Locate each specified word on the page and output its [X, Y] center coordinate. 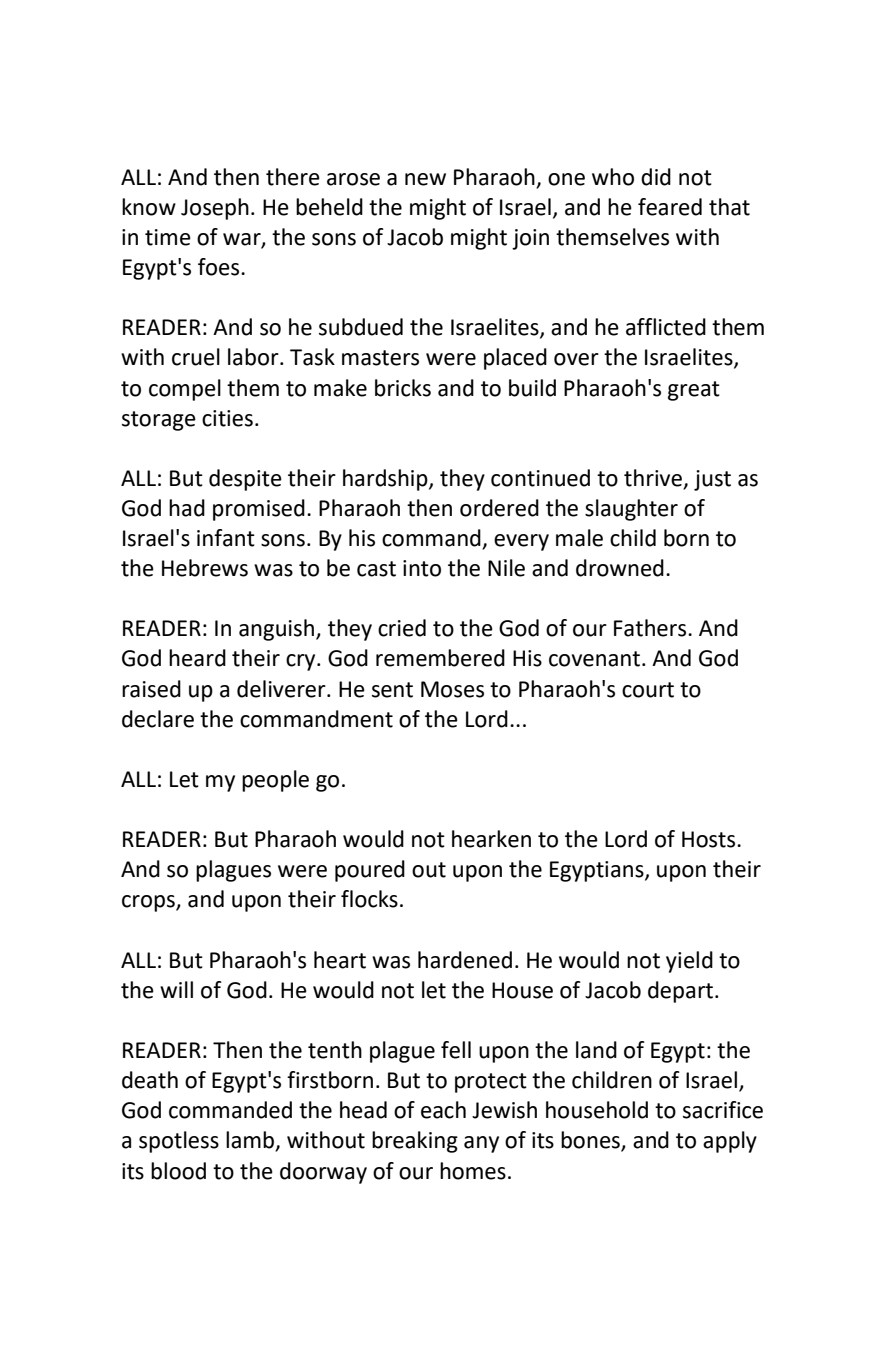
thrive [654, 479]
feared [670, 207]
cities [227, 418]
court [648, 690]
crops [149, 903]
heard [197, 658]
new [425, 179]
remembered [440, 658]
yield [689, 962]
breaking [415, 1142]
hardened [465, 960]
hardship [386, 480]
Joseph [215, 209]
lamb [251, 1141]
